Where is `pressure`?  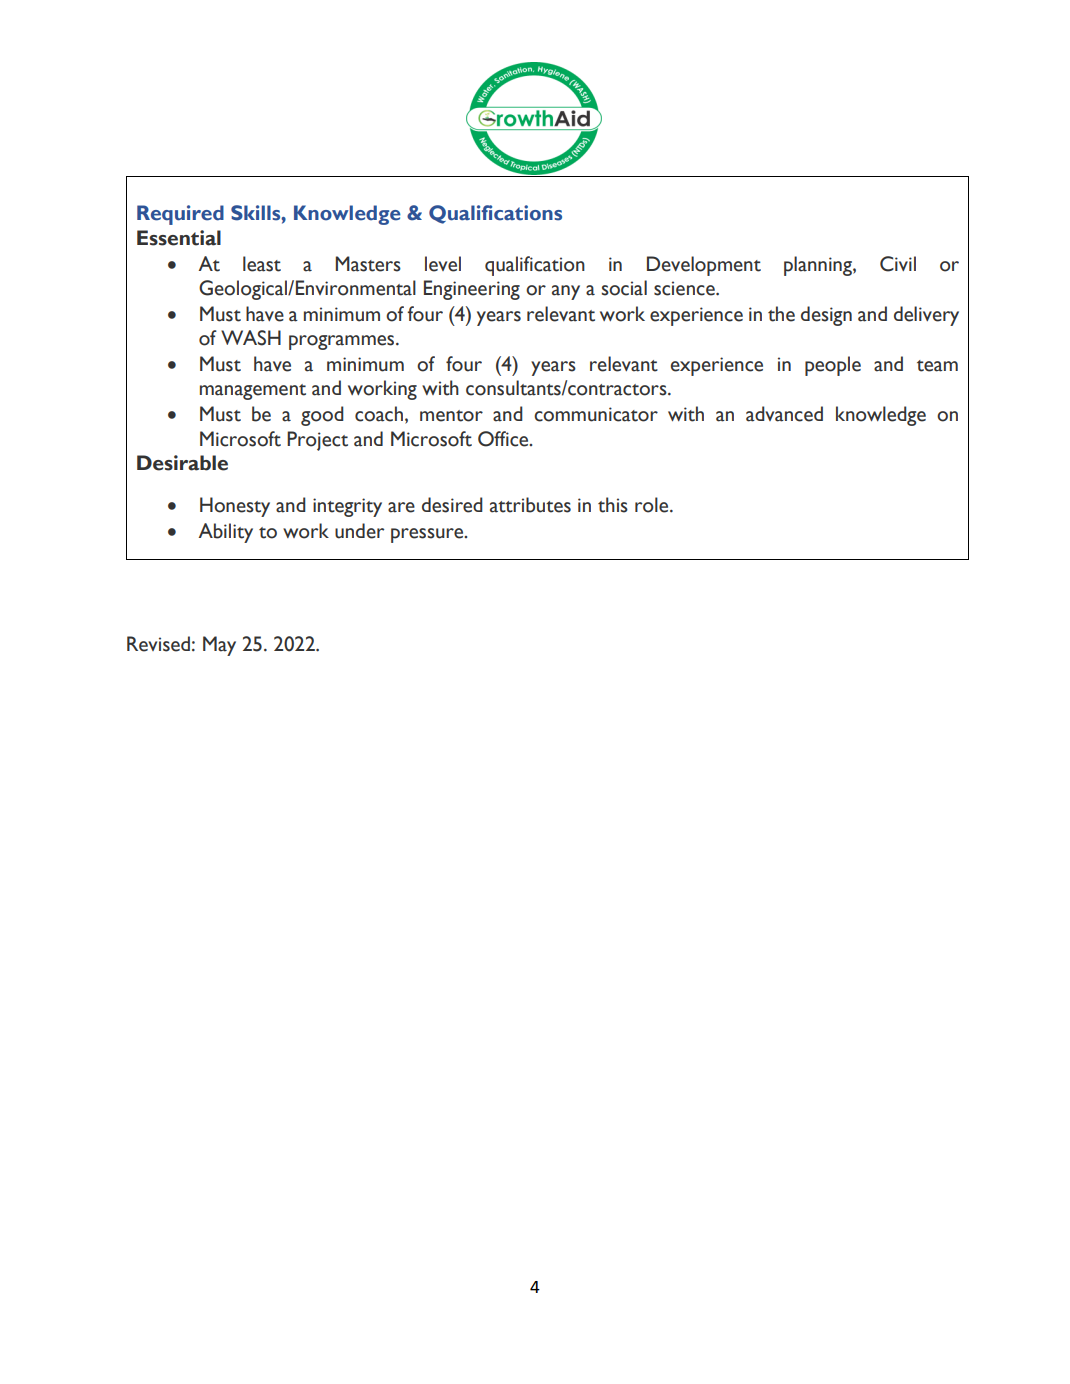 pressure is located at coordinates (428, 535).
